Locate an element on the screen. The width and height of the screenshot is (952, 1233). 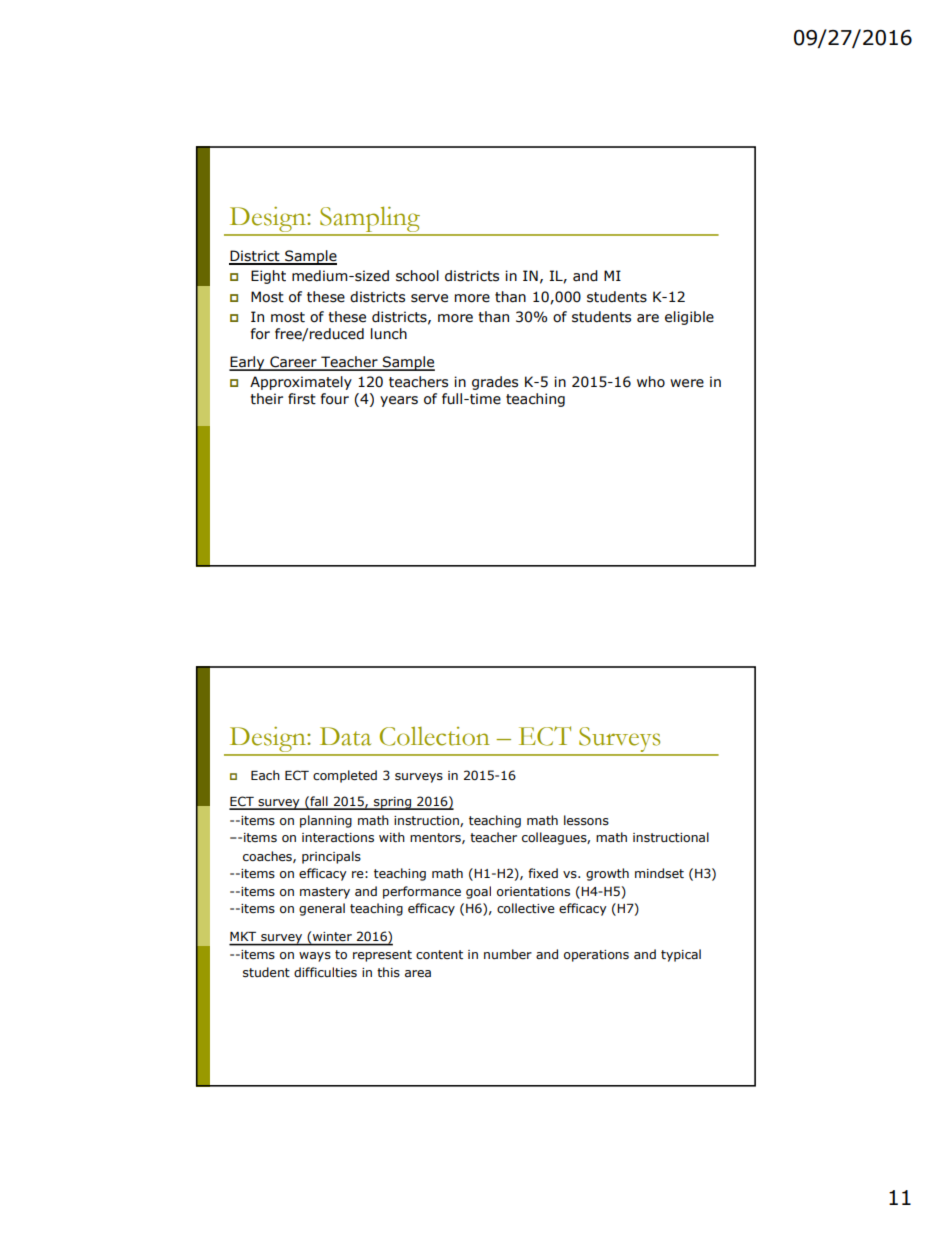
spring is located at coordinates (393, 803).
